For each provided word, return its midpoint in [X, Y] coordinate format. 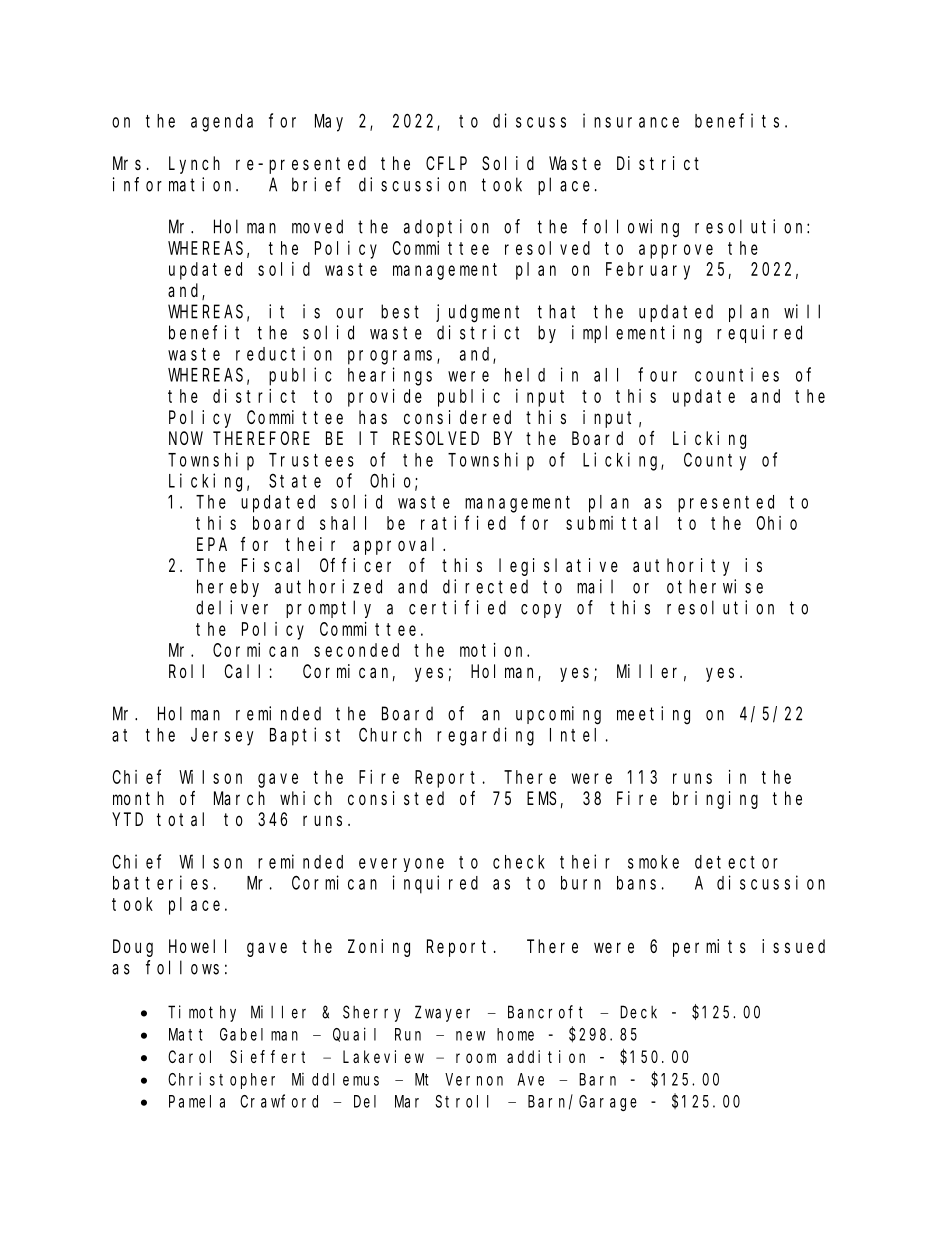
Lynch [194, 165]
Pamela [197, 1101]
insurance [631, 120]
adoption [446, 228]
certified [457, 607]
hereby [228, 588]
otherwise [715, 586]
